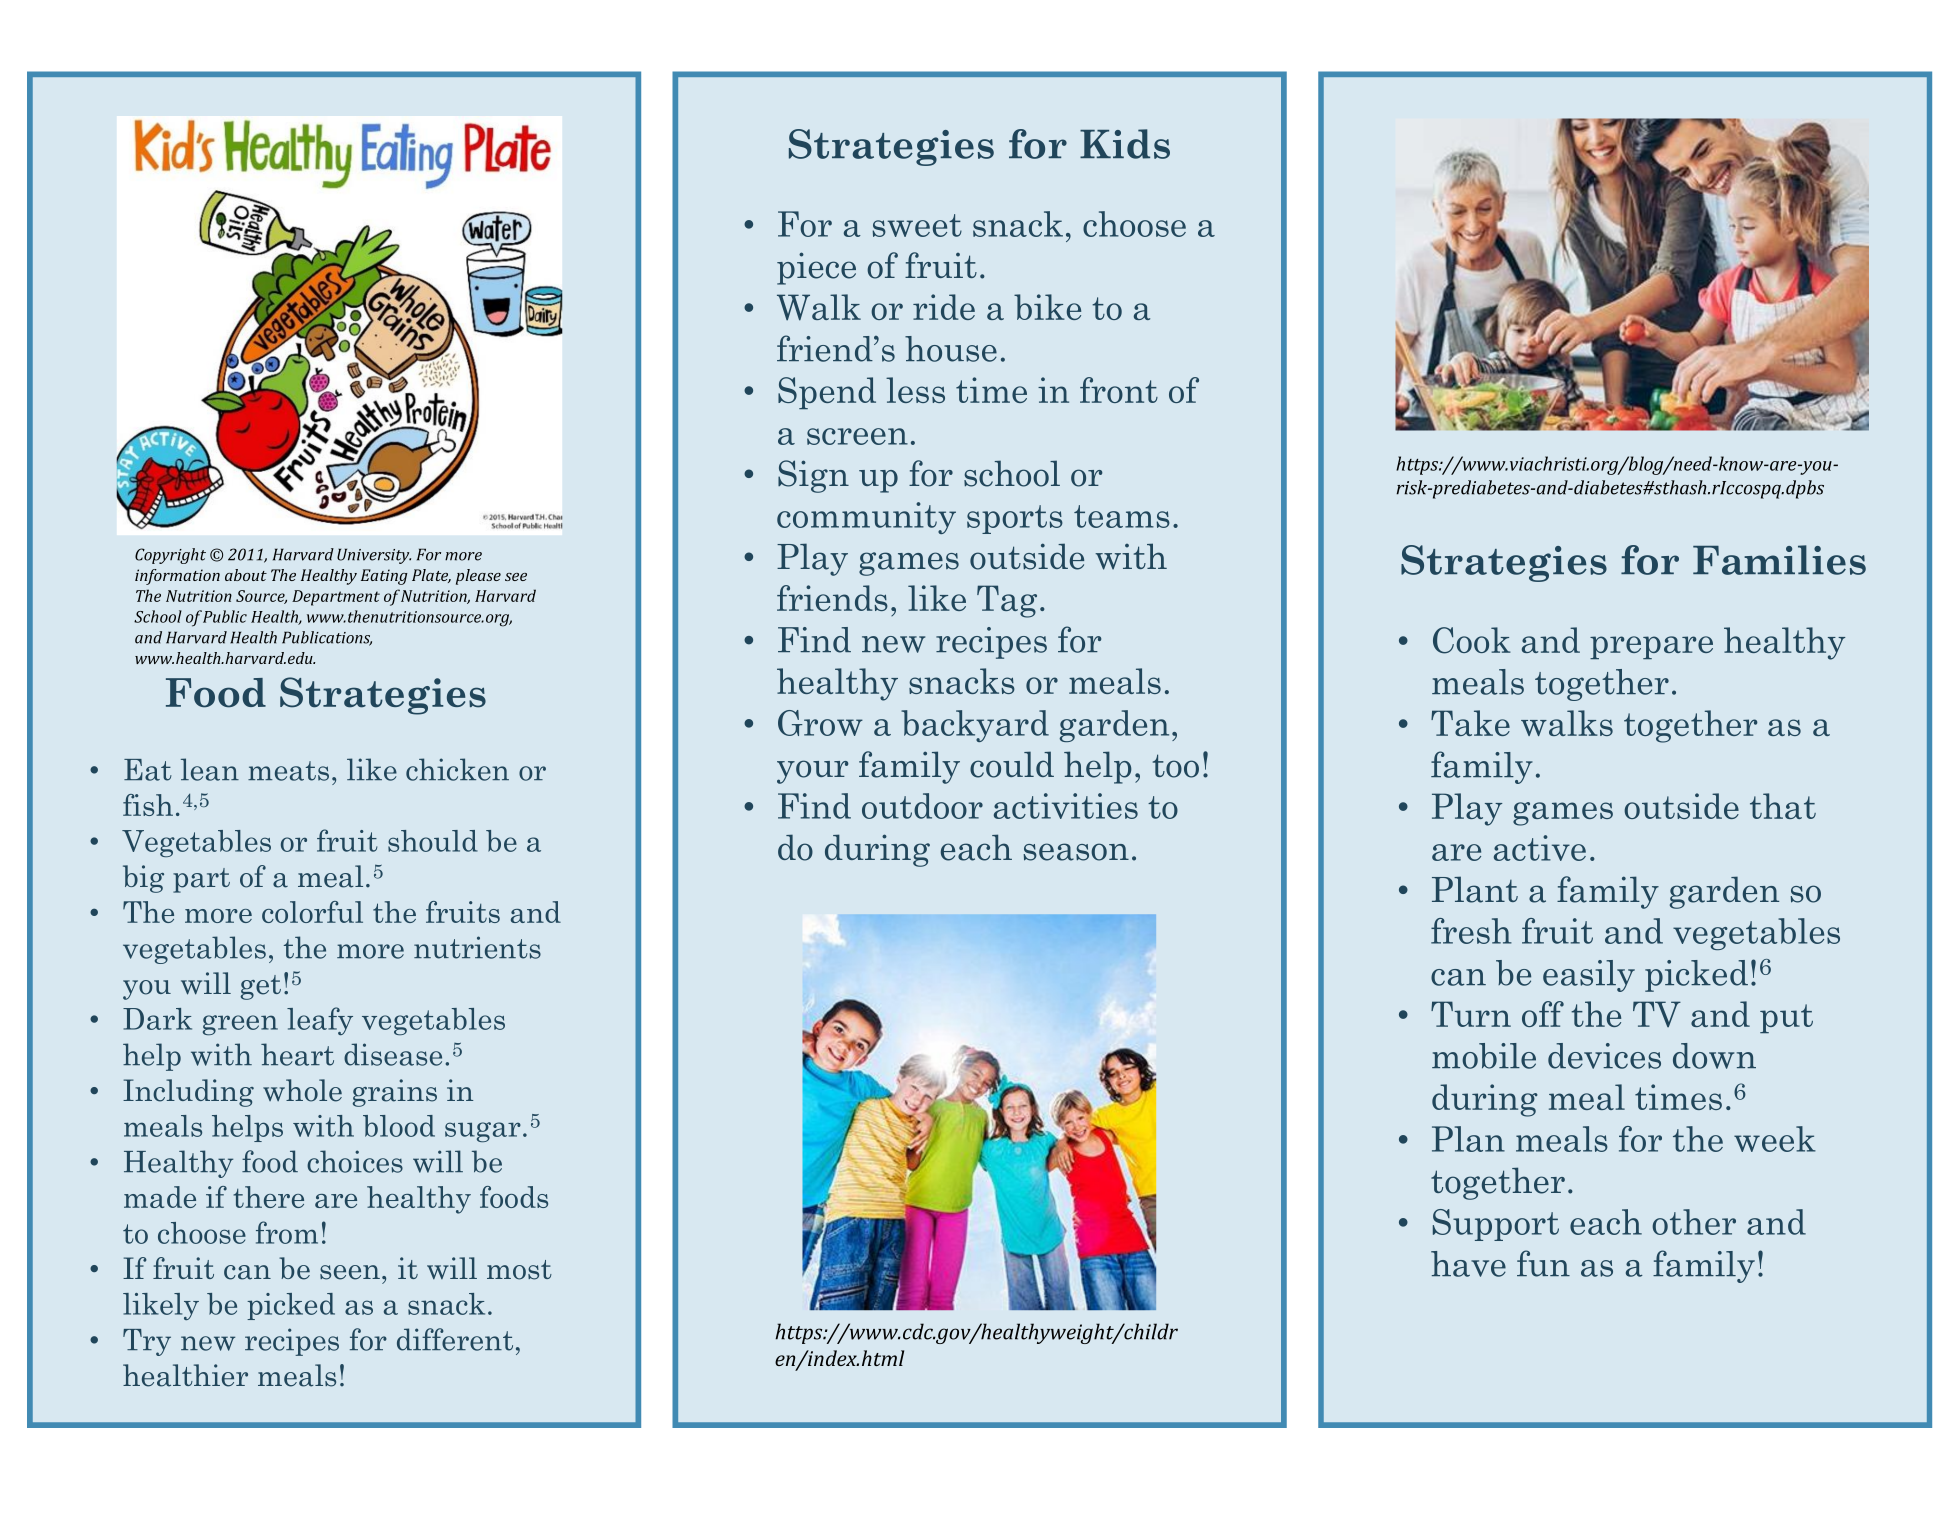 The image size is (1959, 1514). Describe the element at coordinates (519, 1270) in the screenshot. I see `most` at that location.
